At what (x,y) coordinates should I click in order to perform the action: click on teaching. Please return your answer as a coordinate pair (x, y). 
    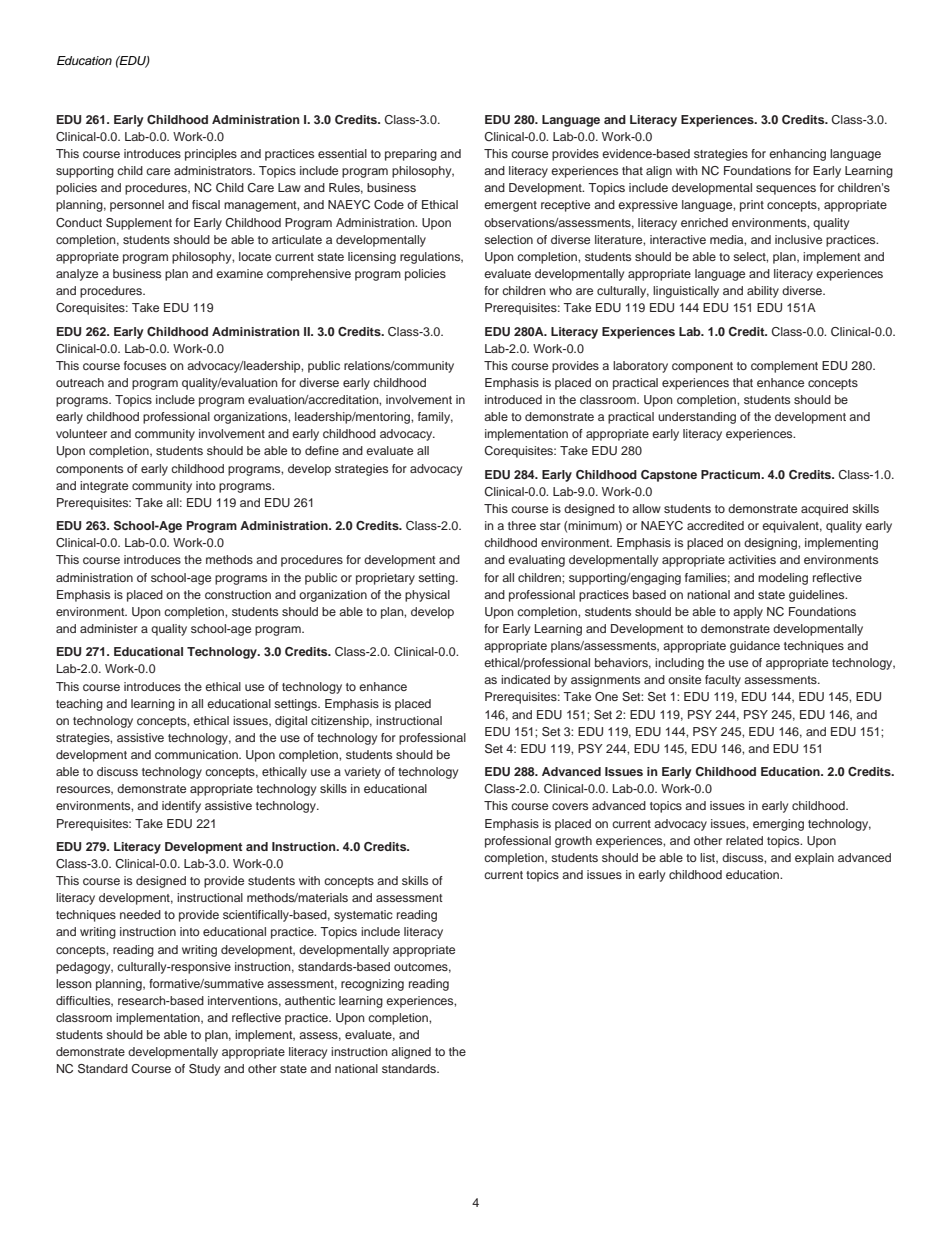
    Looking at the image, I should click on (79, 705).
